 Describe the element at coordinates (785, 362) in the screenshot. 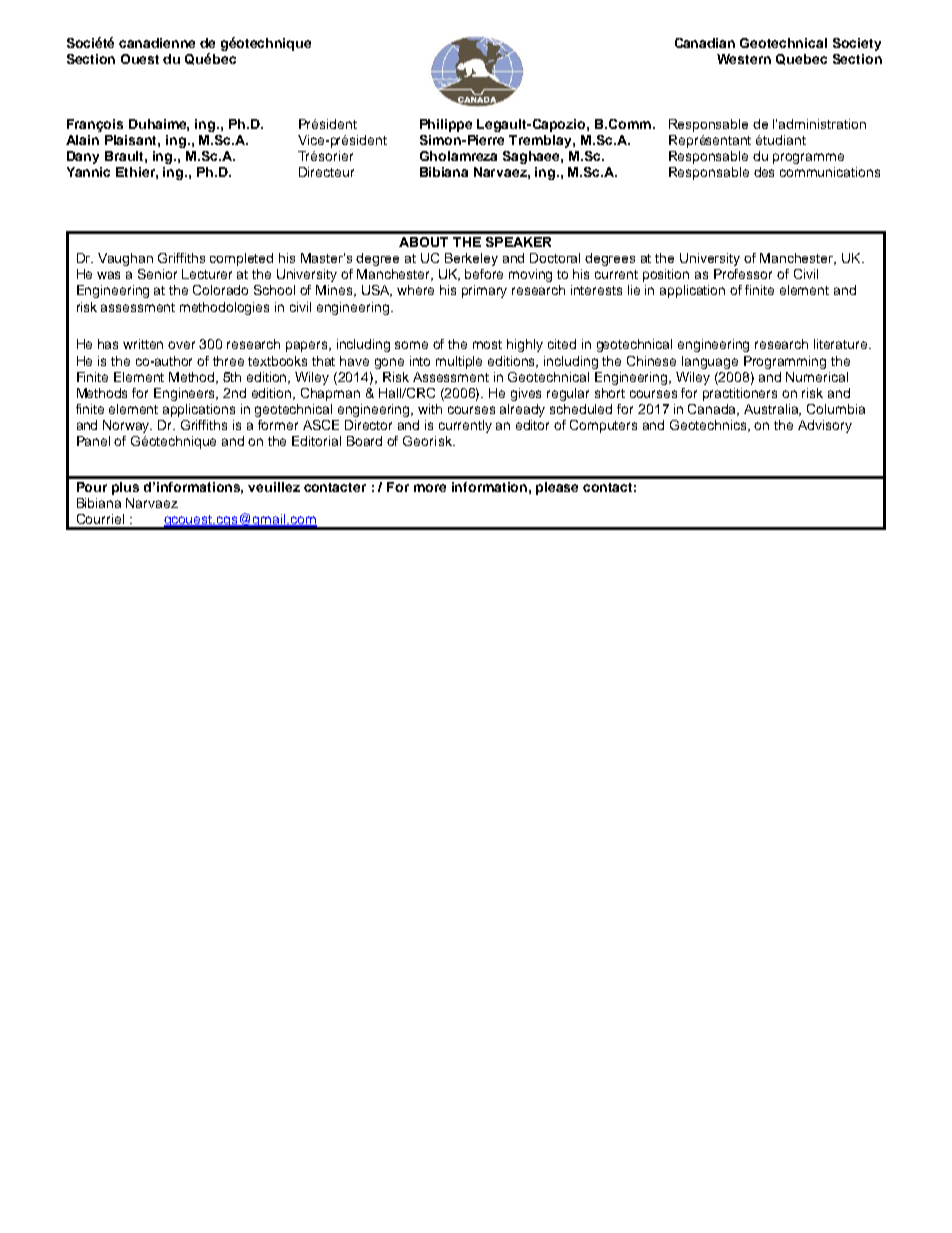

I see `Programming` at that location.
